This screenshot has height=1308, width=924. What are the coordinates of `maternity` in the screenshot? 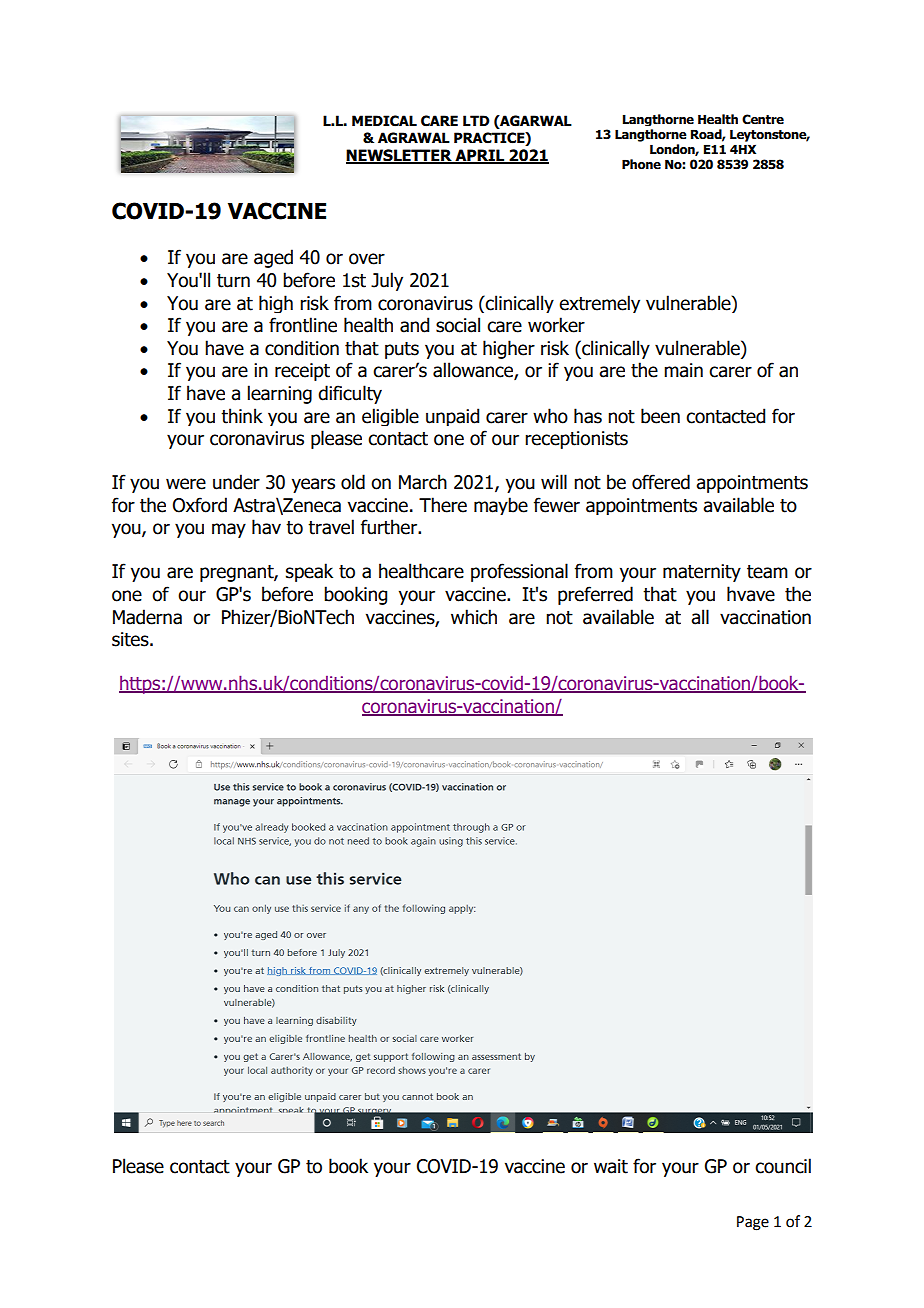 It's located at (702, 573).
